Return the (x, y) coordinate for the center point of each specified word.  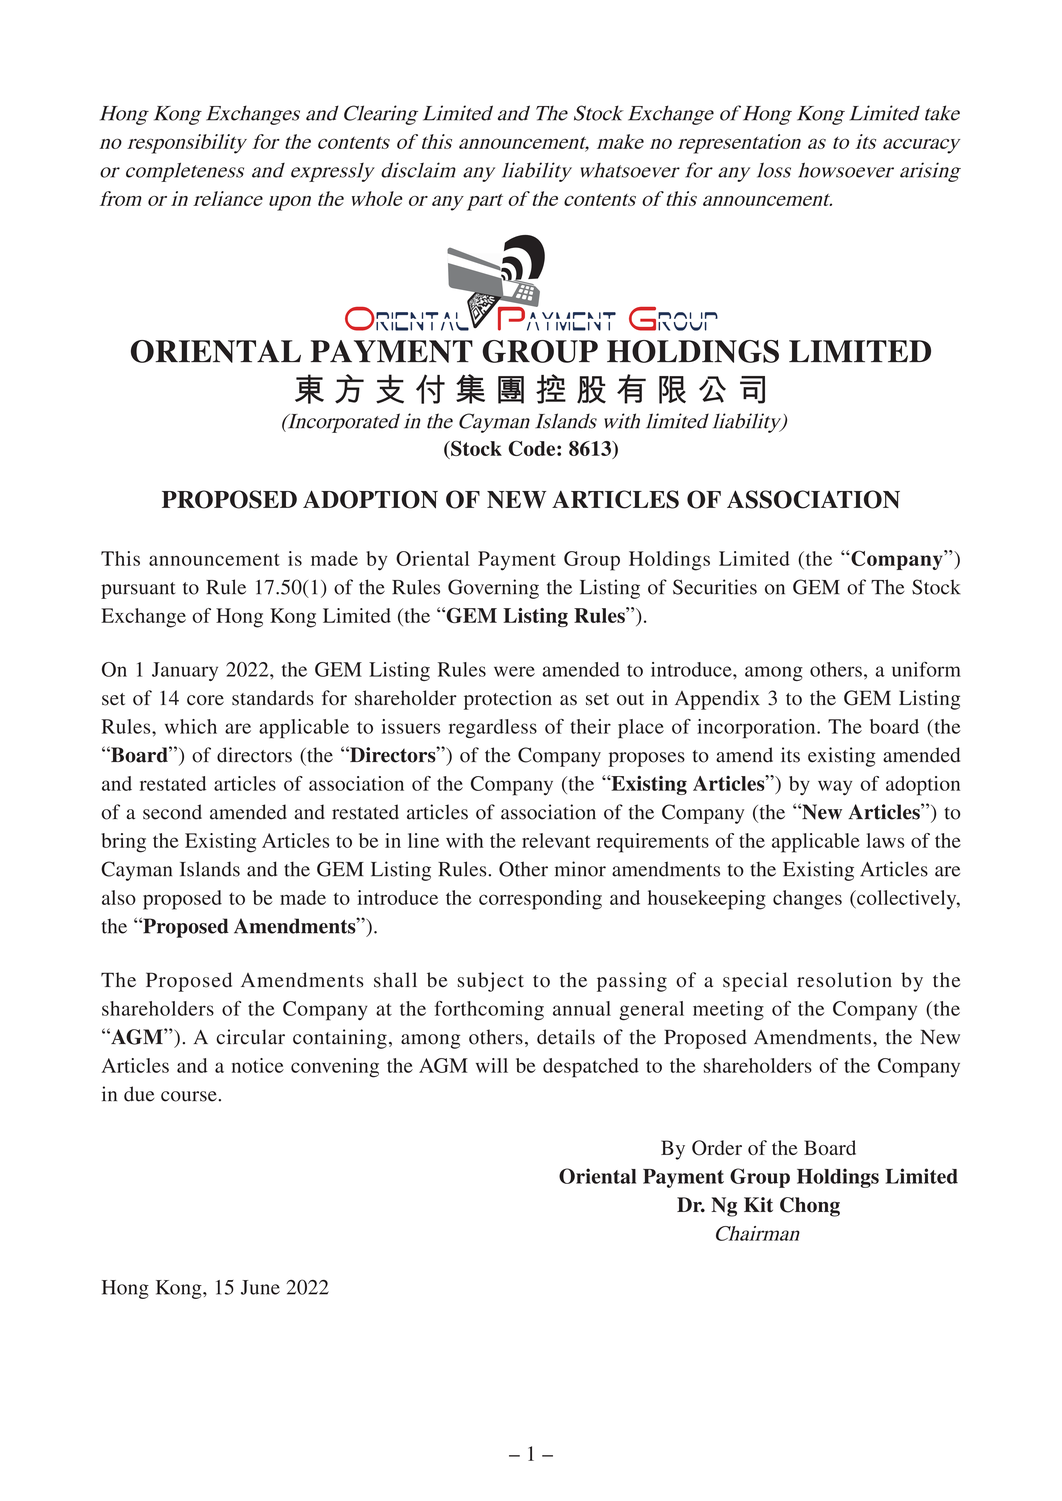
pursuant (138, 590)
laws (885, 840)
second (172, 812)
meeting (728, 1010)
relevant (556, 840)
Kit (758, 1204)
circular (250, 1037)
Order (717, 1148)
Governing (493, 589)
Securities (715, 587)
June (260, 1287)
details (566, 1037)
